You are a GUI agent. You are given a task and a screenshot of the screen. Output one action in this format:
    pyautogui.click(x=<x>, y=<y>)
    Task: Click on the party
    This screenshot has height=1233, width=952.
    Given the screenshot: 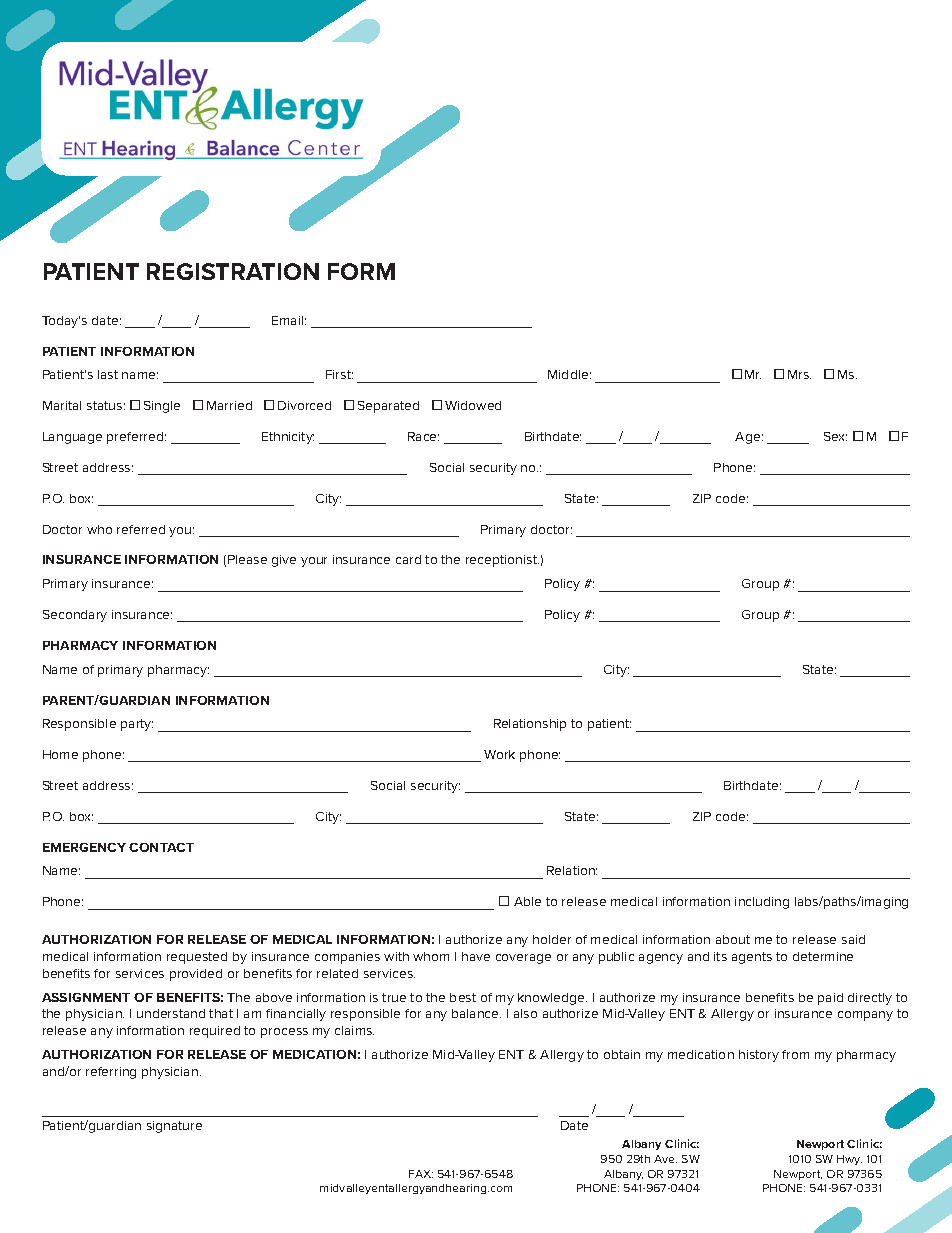 What is the action you would take?
    pyautogui.click(x=137, y=725)
